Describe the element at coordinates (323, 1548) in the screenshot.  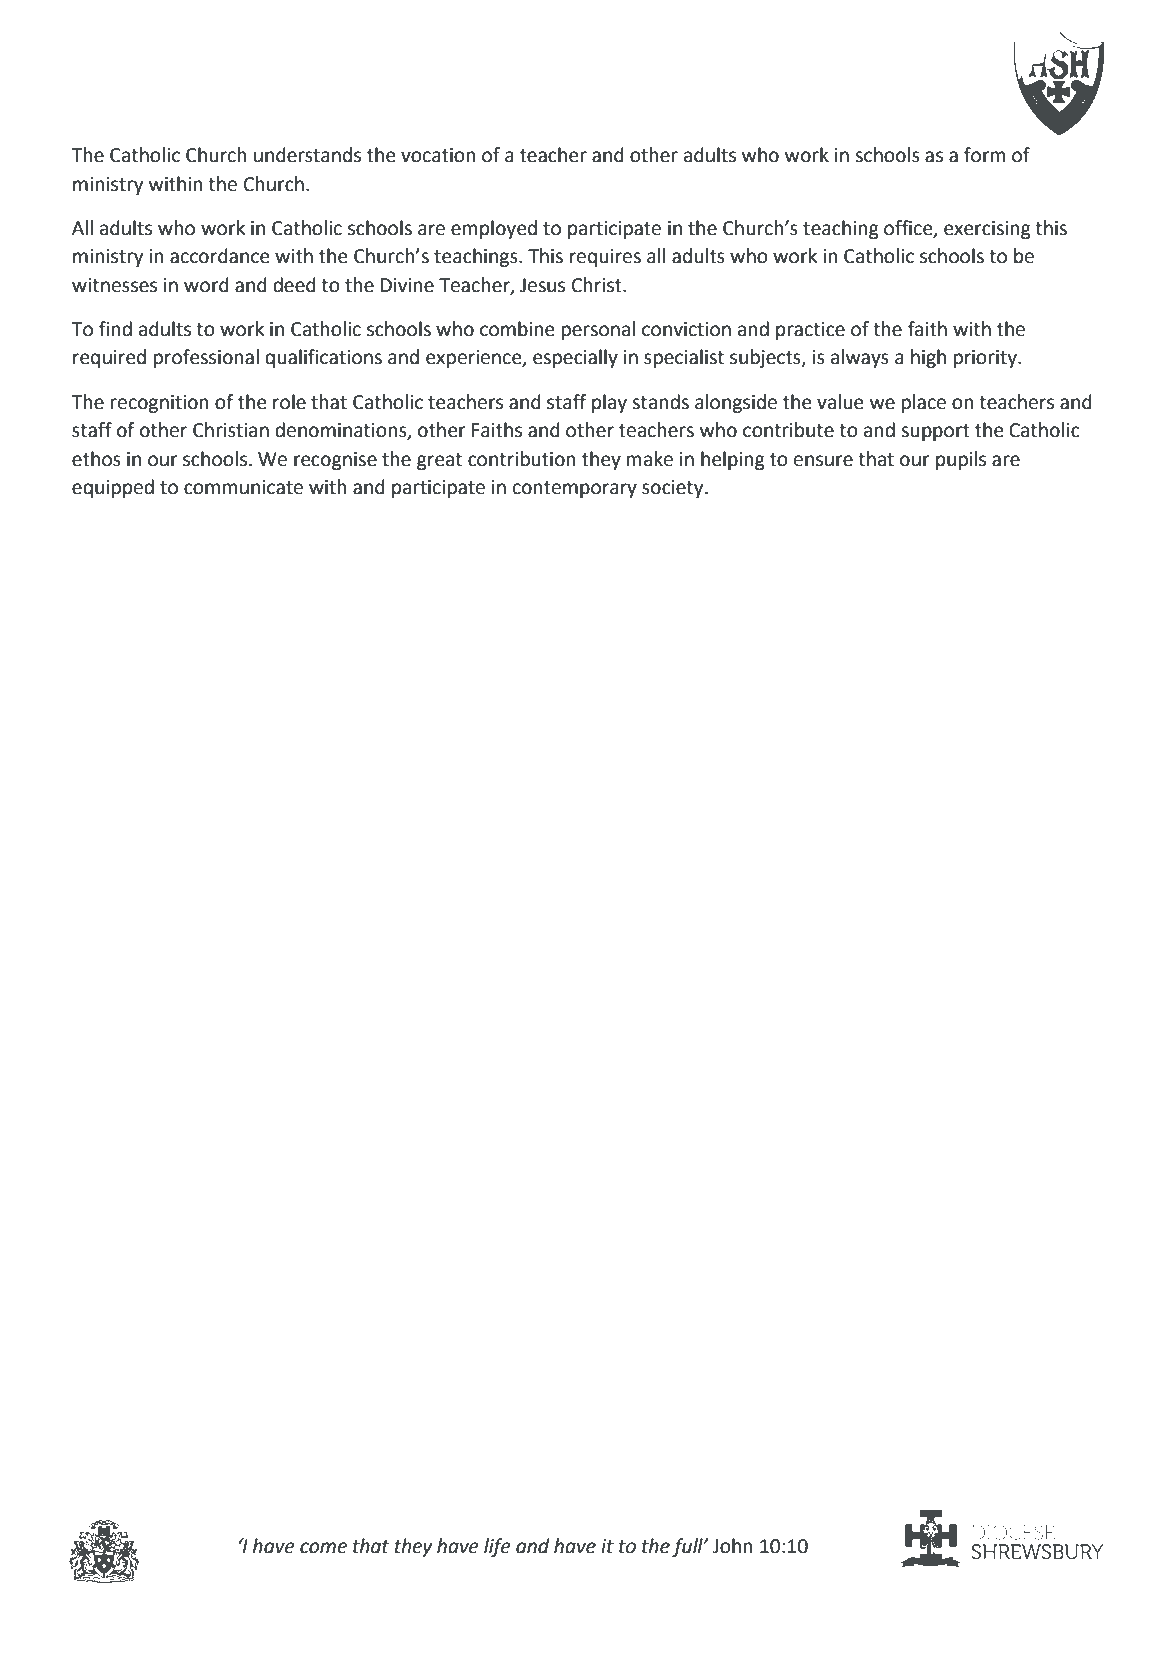
I see `come` at that location.
